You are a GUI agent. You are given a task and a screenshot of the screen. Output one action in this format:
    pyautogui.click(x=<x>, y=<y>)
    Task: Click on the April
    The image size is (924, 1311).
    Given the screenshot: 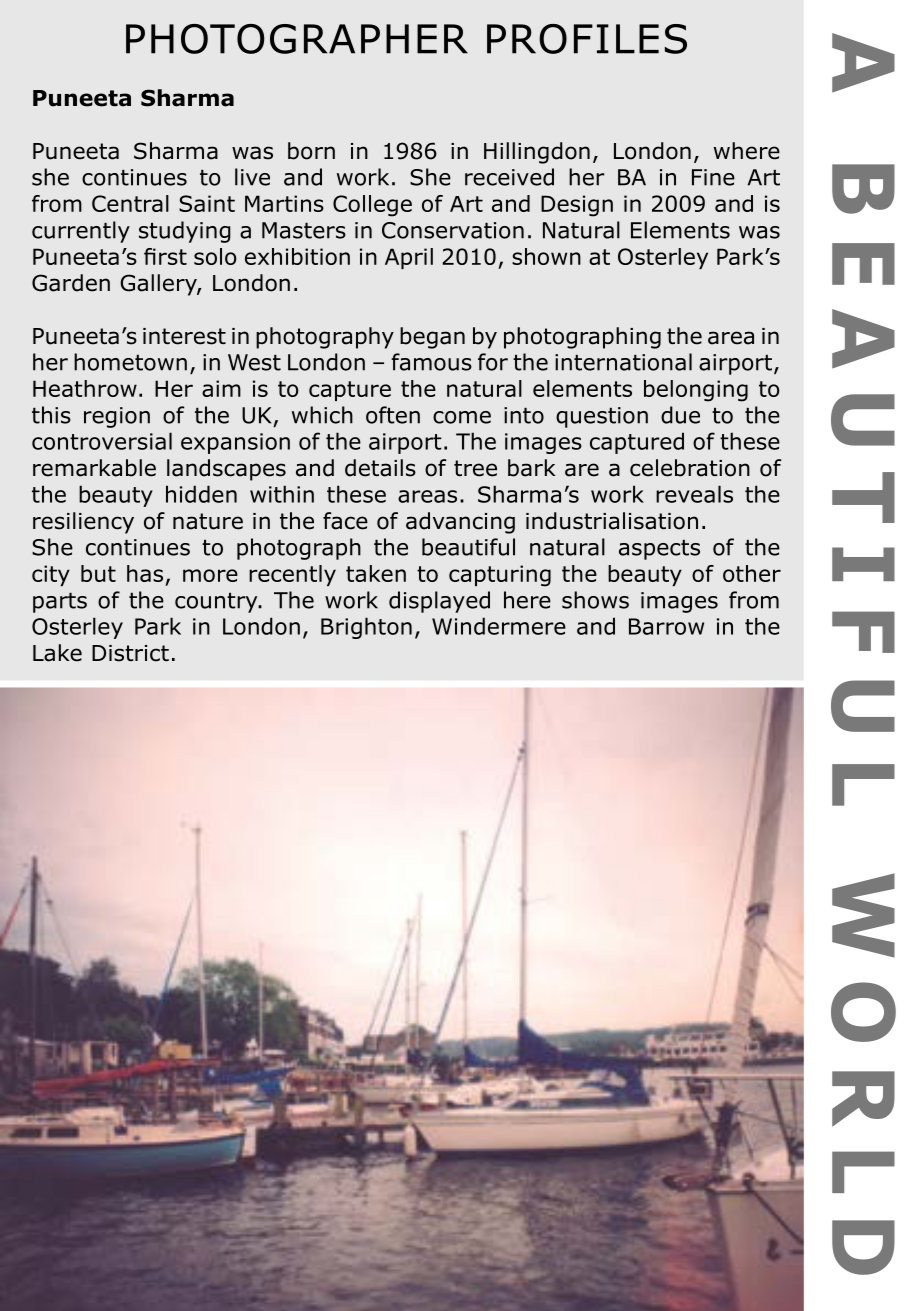 What is the action you would take?
    pyautogui.click(x=409, y=258)
